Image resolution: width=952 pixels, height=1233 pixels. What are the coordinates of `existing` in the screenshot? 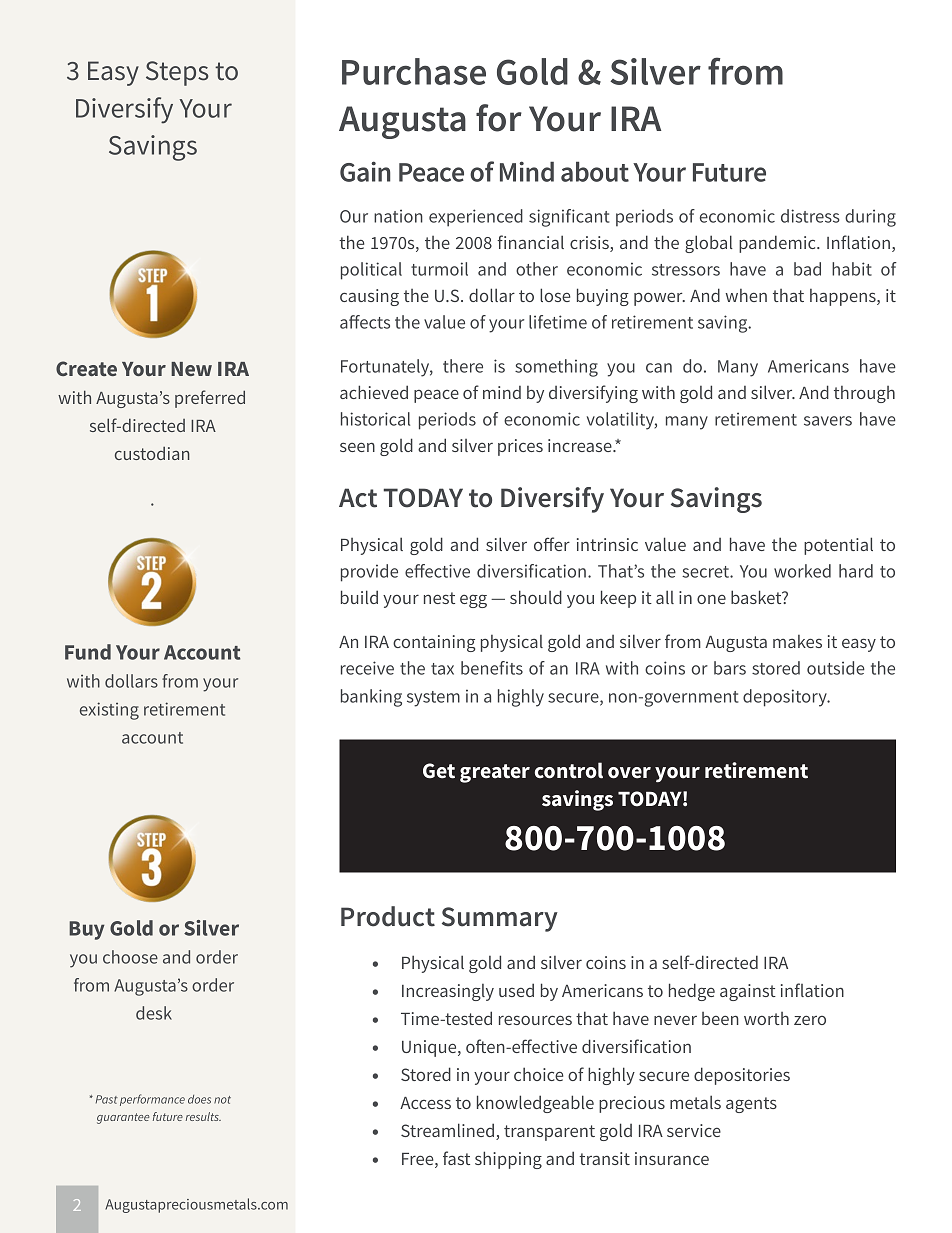 It's located at (109, 711).
